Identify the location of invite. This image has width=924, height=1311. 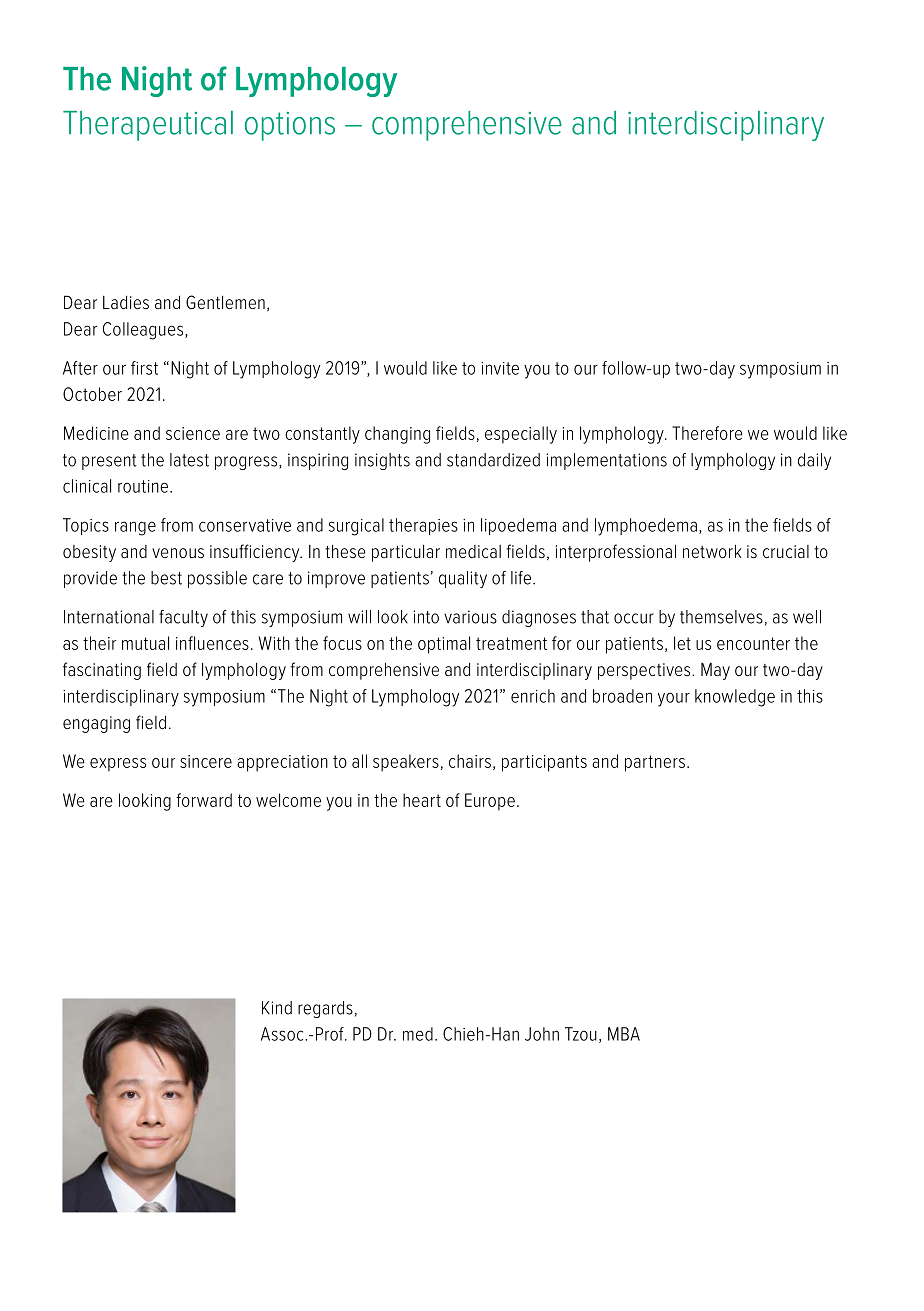
(500, 368).
